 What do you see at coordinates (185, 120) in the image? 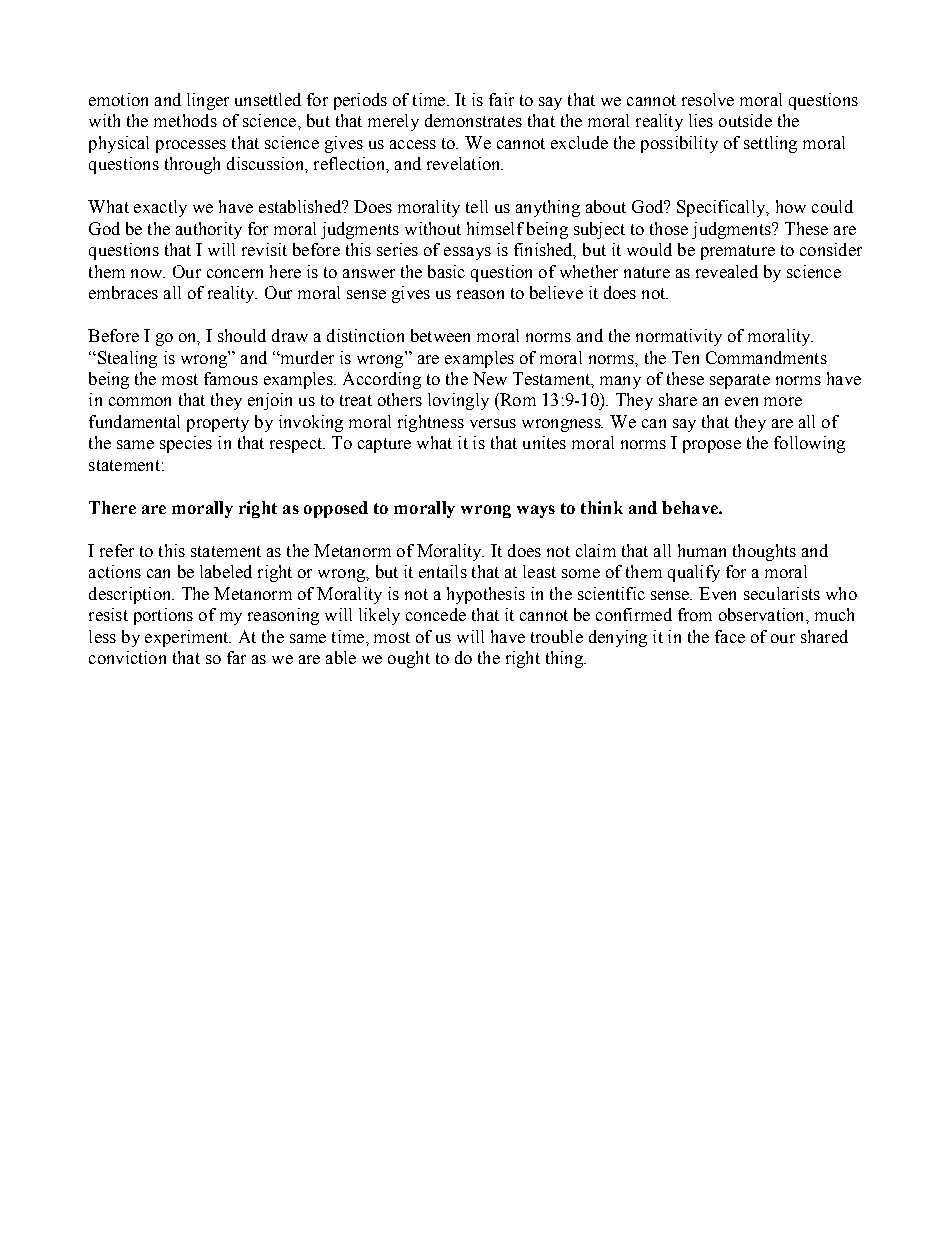
I see `methods` at bounding box center [185, 120].
